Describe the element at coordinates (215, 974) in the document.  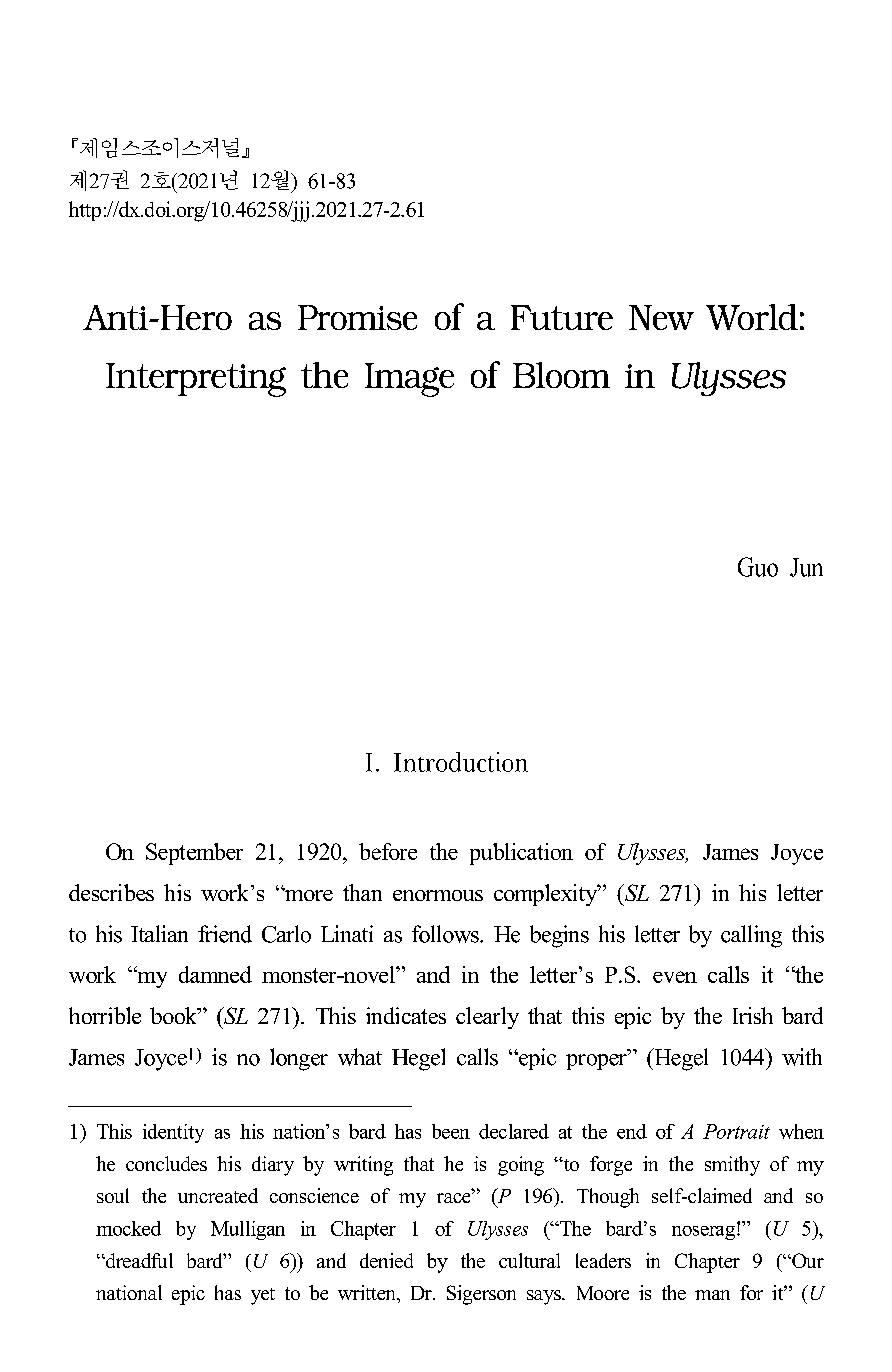
I see `damned` at that location.
